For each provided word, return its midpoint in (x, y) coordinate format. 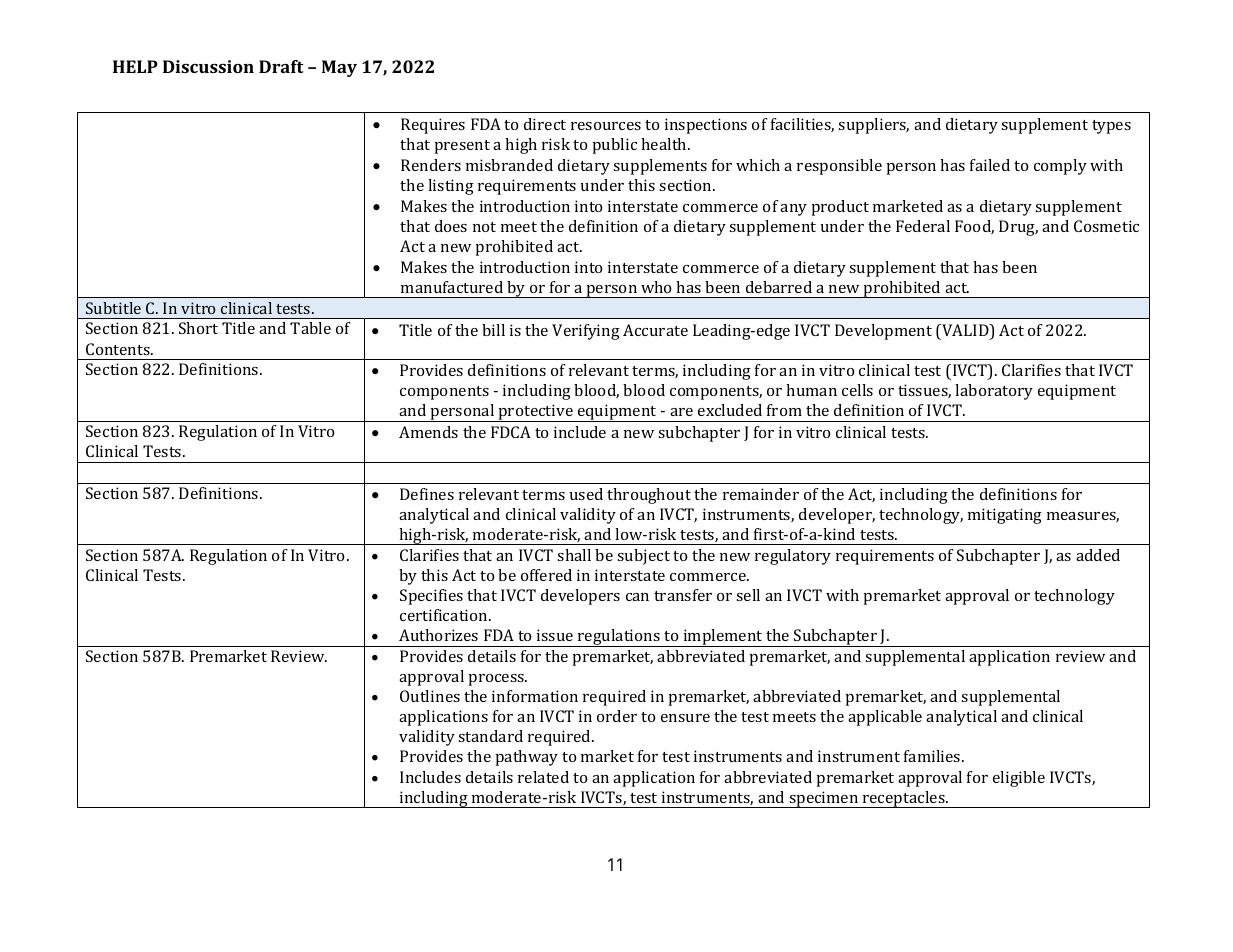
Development (883, 332)
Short (198, 328)
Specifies (431, 597)
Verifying (586, 332)
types (1111, 127)
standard (490, 736)
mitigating (1005, 516)
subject (643, 557)
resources (606, 126)
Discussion (208, 66)
